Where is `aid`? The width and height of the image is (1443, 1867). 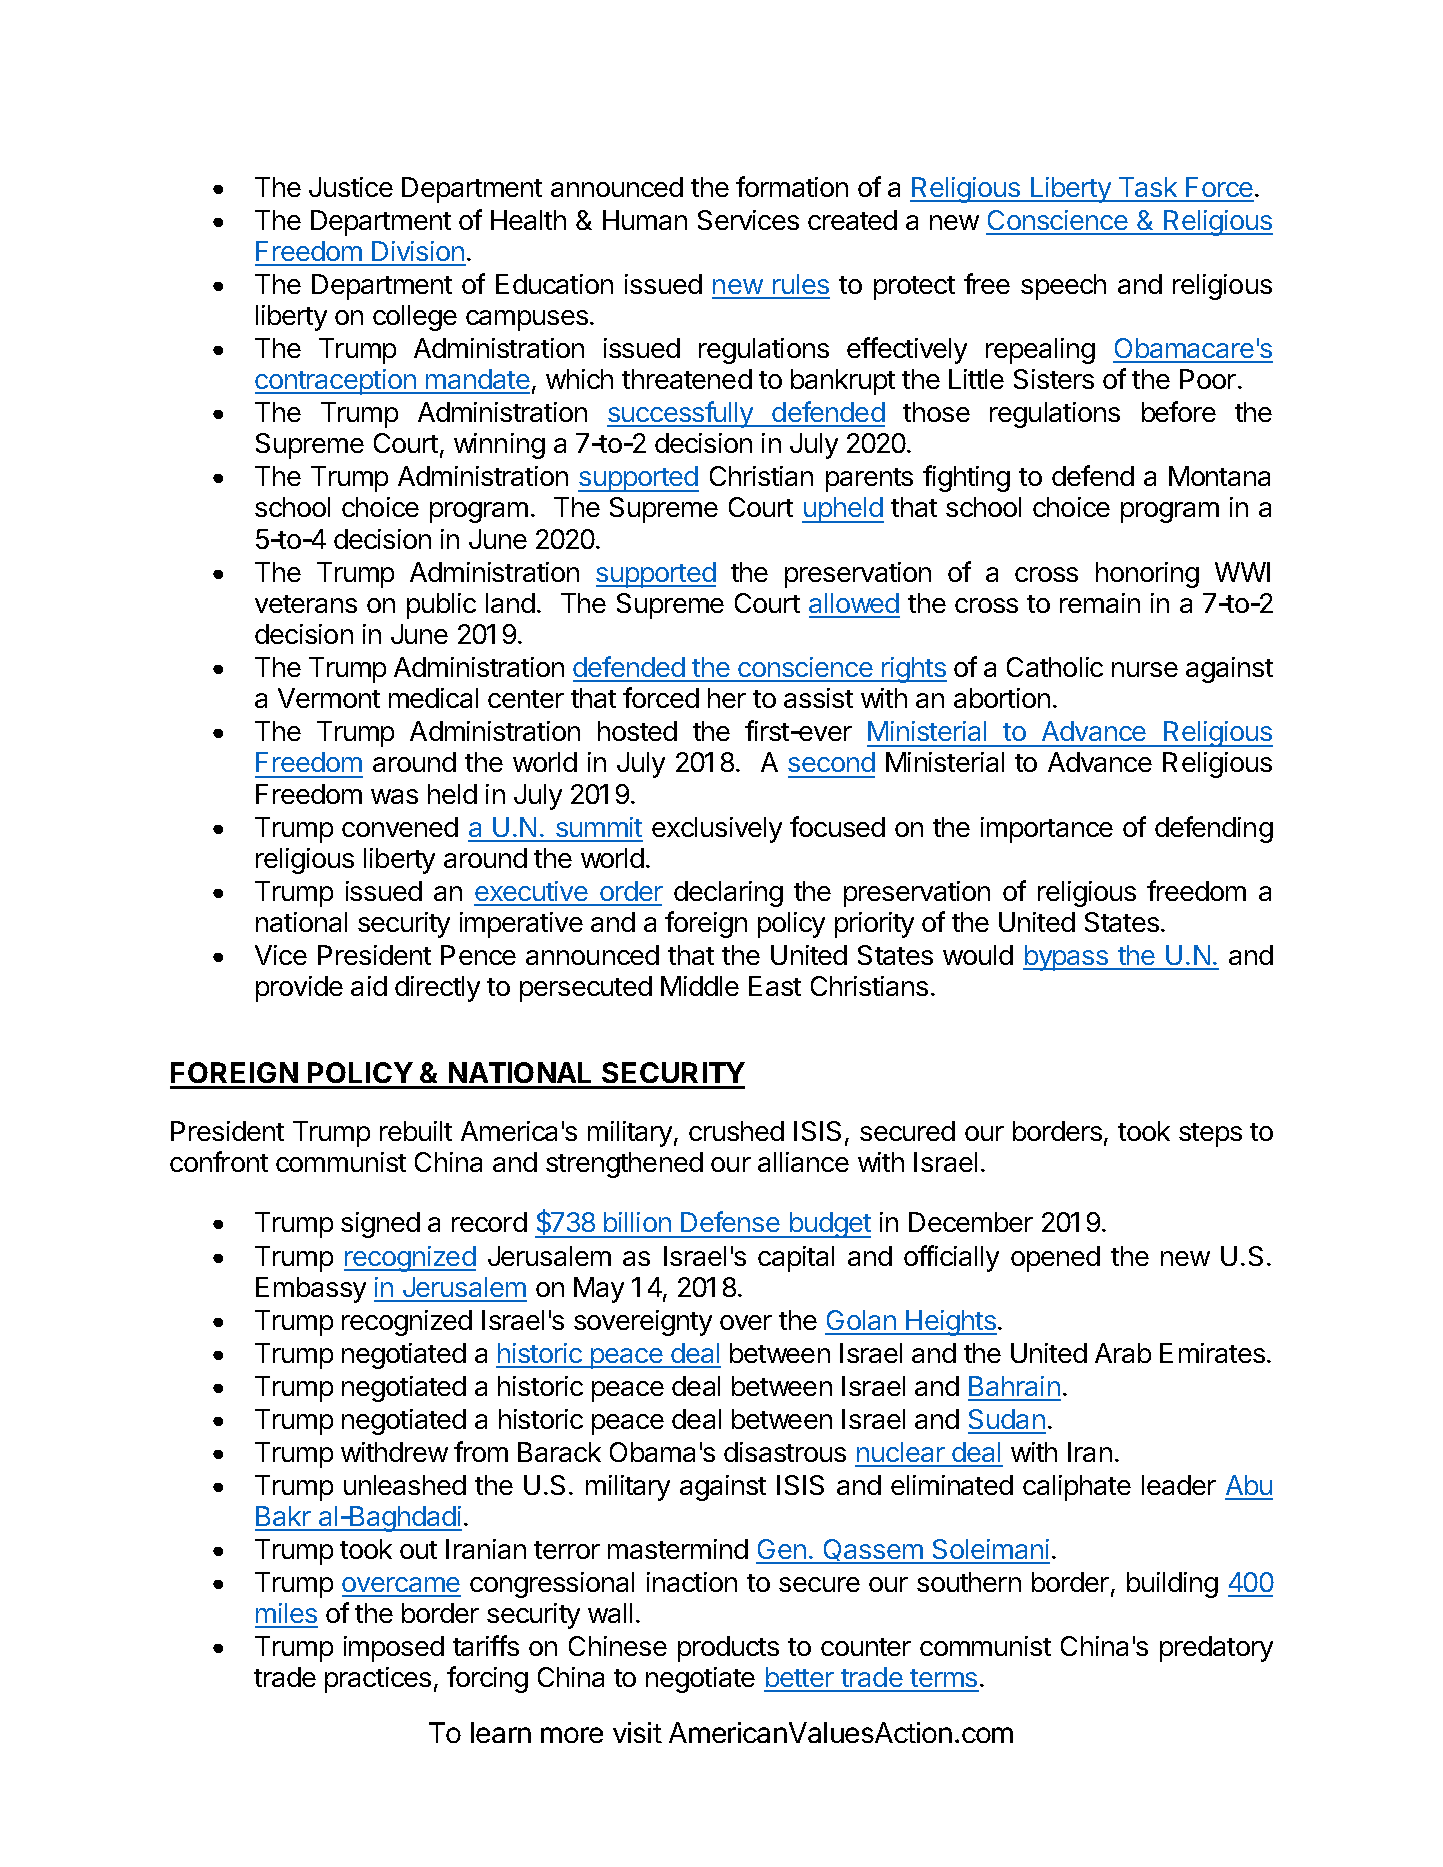
aid is located at coordinates (369, 986).
